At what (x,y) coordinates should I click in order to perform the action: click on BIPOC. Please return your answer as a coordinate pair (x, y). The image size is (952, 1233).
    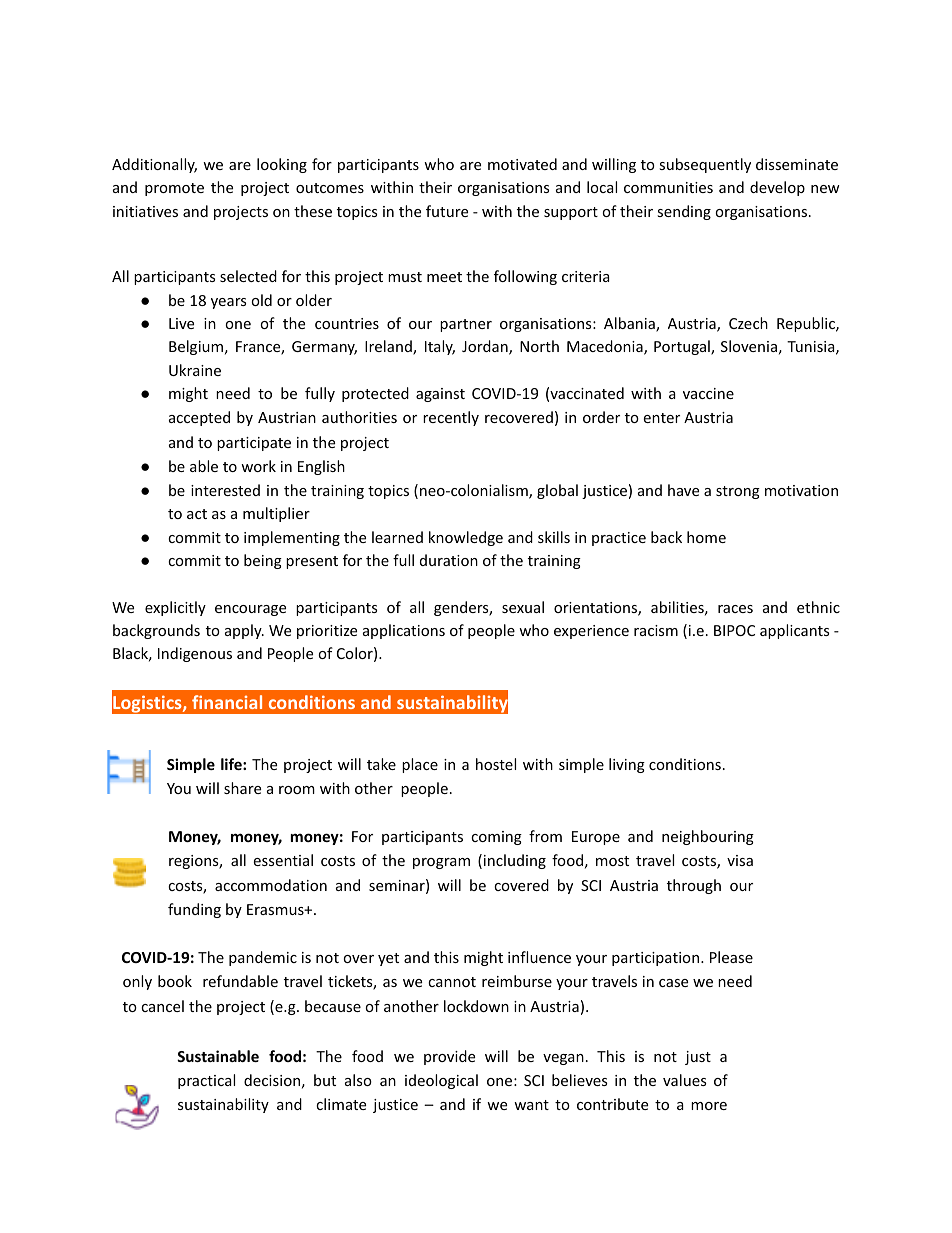
    Looking at the image, I should click on (734, 630).
